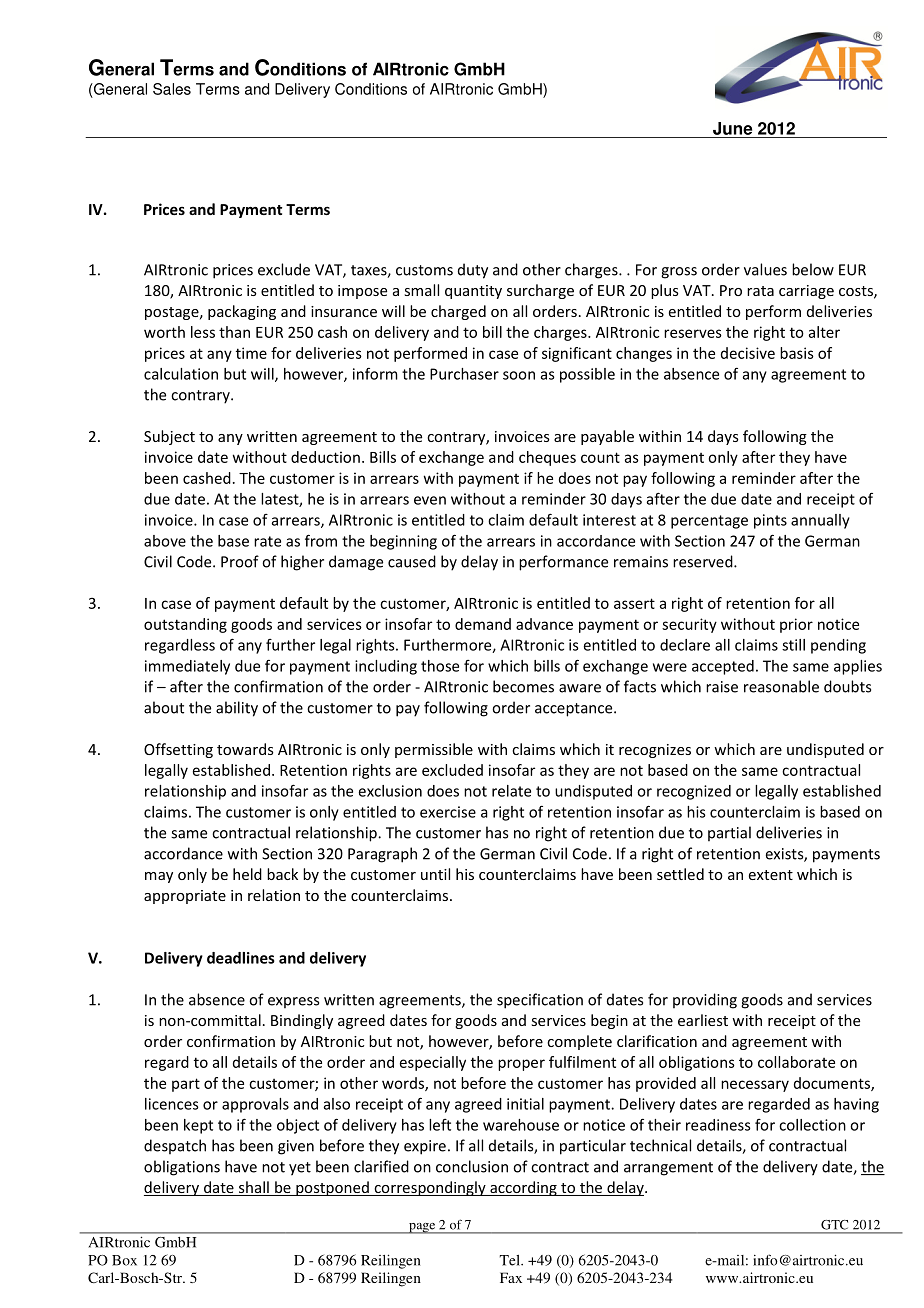 This page has width=924, height=1308. I want to click on arrangement, so click(668, 1169).
